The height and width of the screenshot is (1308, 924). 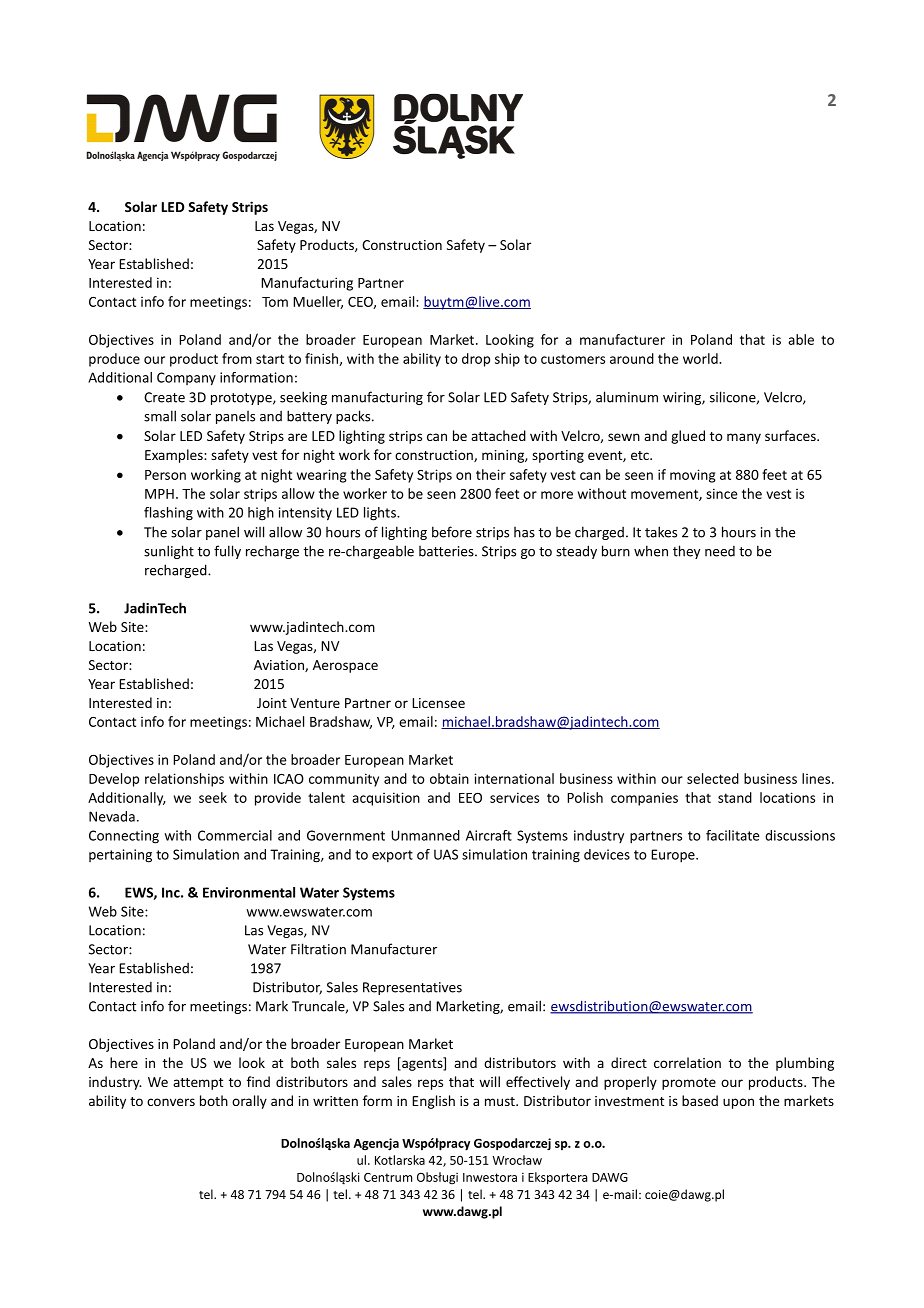 What do you see at coordinates (738, 1103) in the screenshot?
I see `upon` at bounding box center [738, 1103].
